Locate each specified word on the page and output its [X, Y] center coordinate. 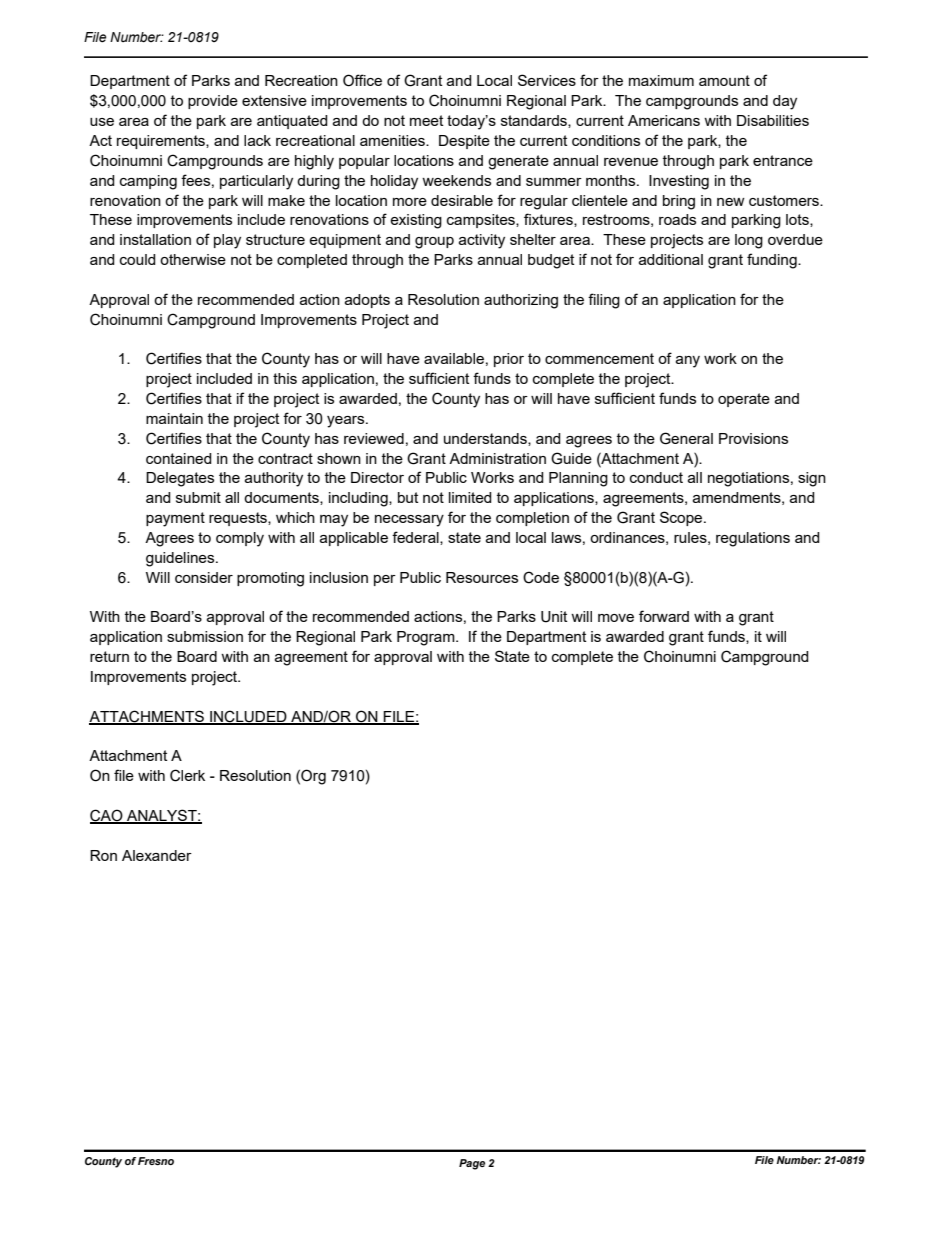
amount [724, 80]
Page [472, 1164]
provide [213, 102]
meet [426, 120]
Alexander [157, 855]
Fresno [156, 1161]
